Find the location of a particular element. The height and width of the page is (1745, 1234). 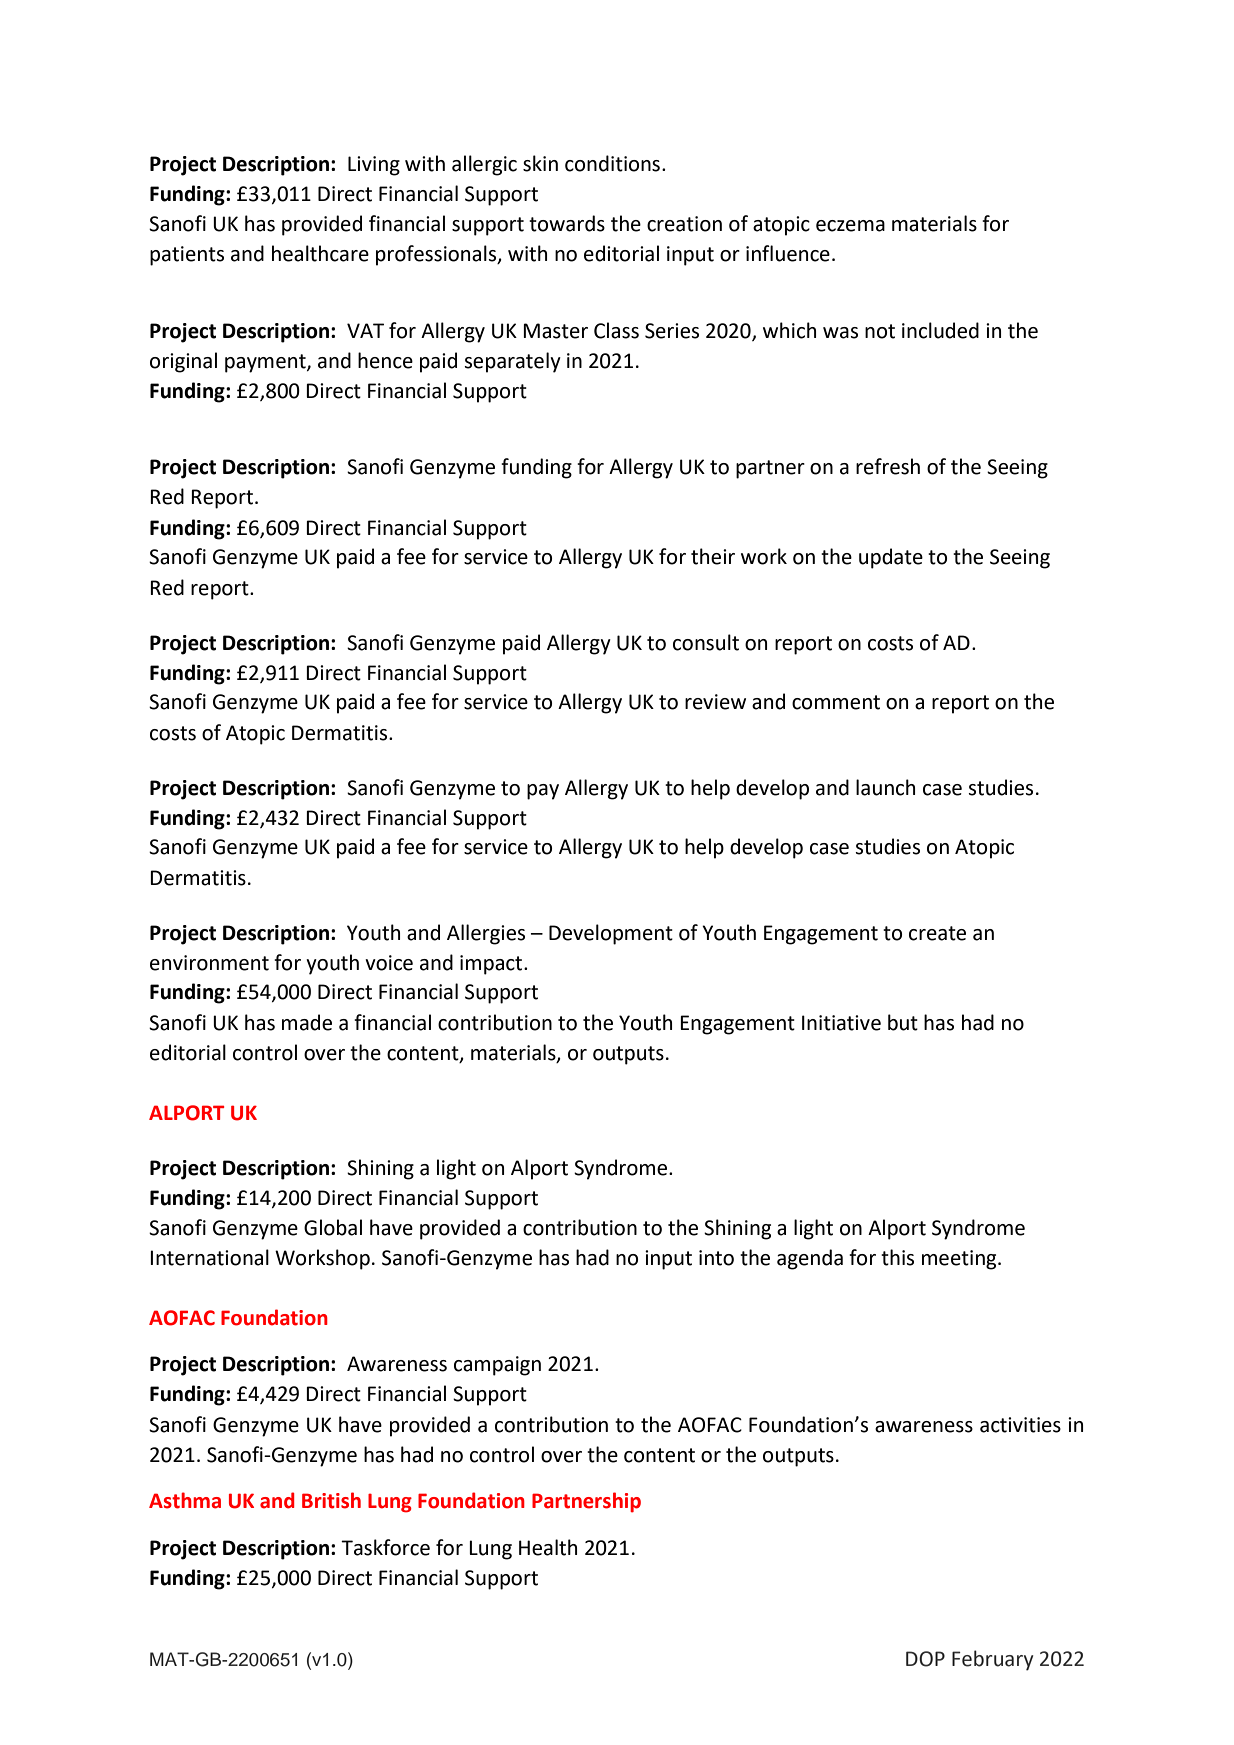

DOP is located at coordinates (925, 1659).
